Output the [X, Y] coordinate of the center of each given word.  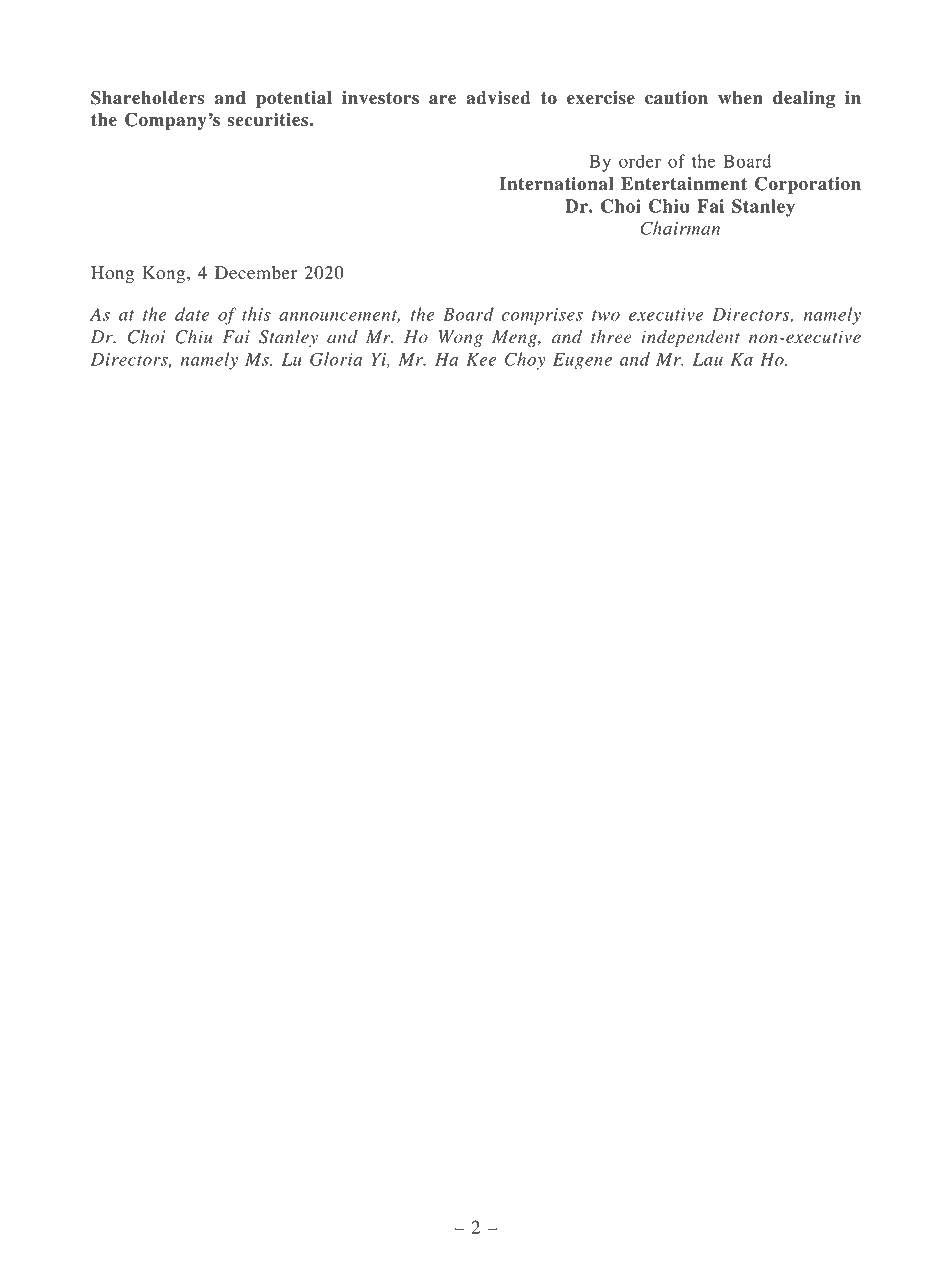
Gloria [336, 359]
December [256, 273]
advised [498, 98]
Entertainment [684, 184]
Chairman [680, 228]
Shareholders [147, 97]
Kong [165, 274]
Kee [481, 359]
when [740, 98]
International [556, 184]
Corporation [808, 185]
